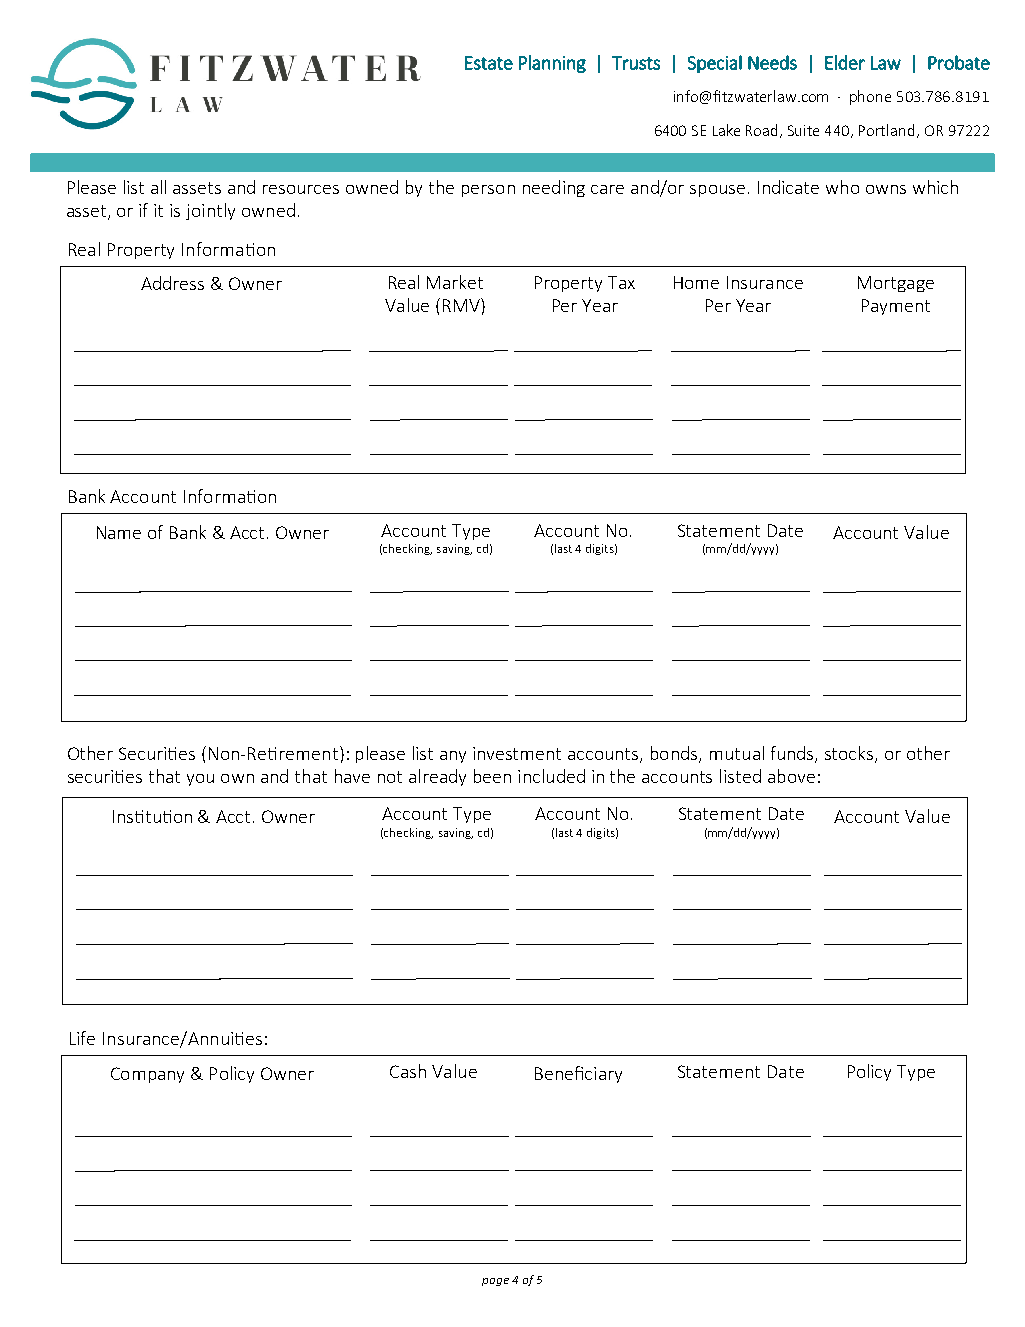  What do you see at coordinates (552, 64) in the document?
I see `Planning` at bounding box center [552, 64].
